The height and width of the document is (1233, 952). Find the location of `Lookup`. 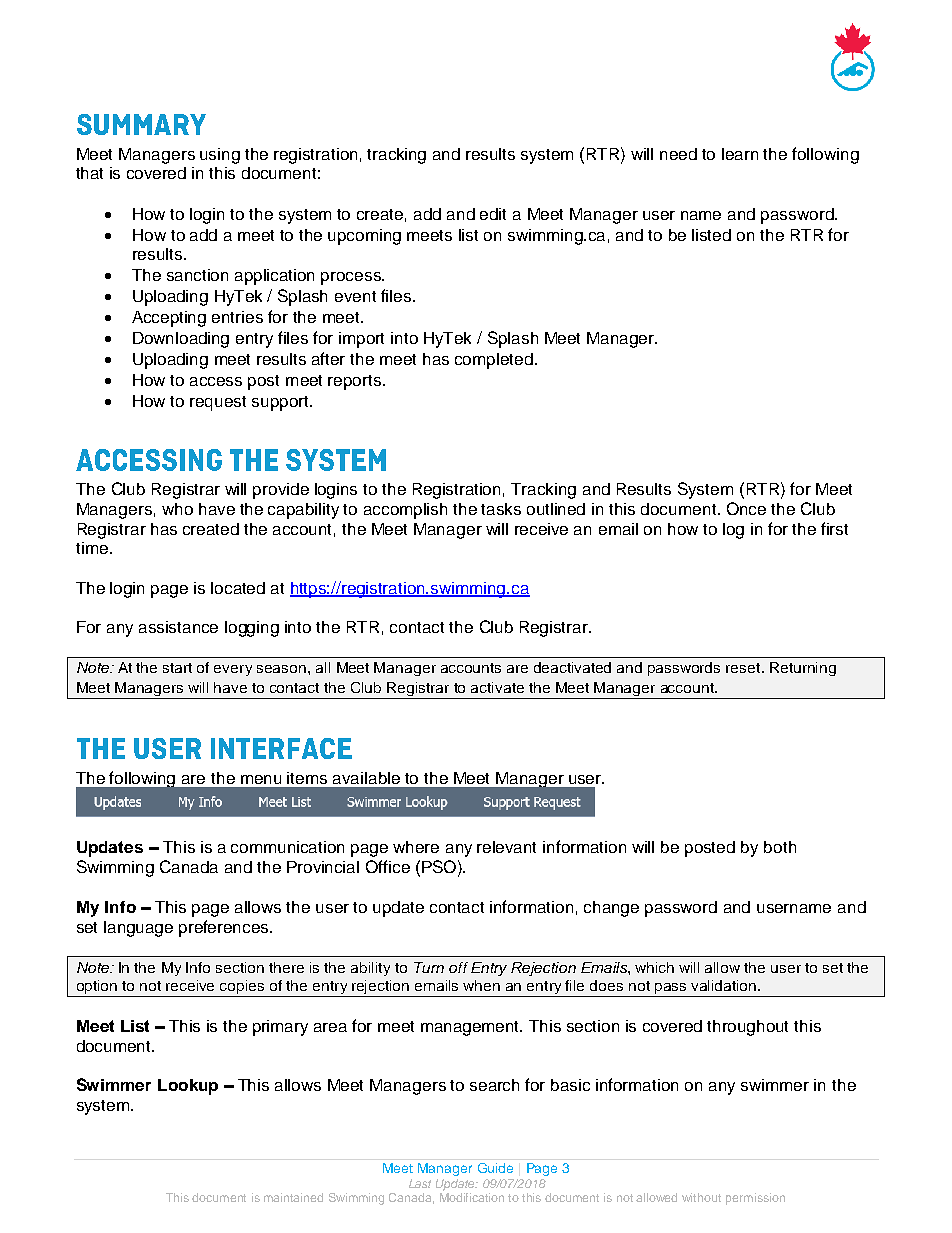

Lookup is located at coordinates (188, 1087).
